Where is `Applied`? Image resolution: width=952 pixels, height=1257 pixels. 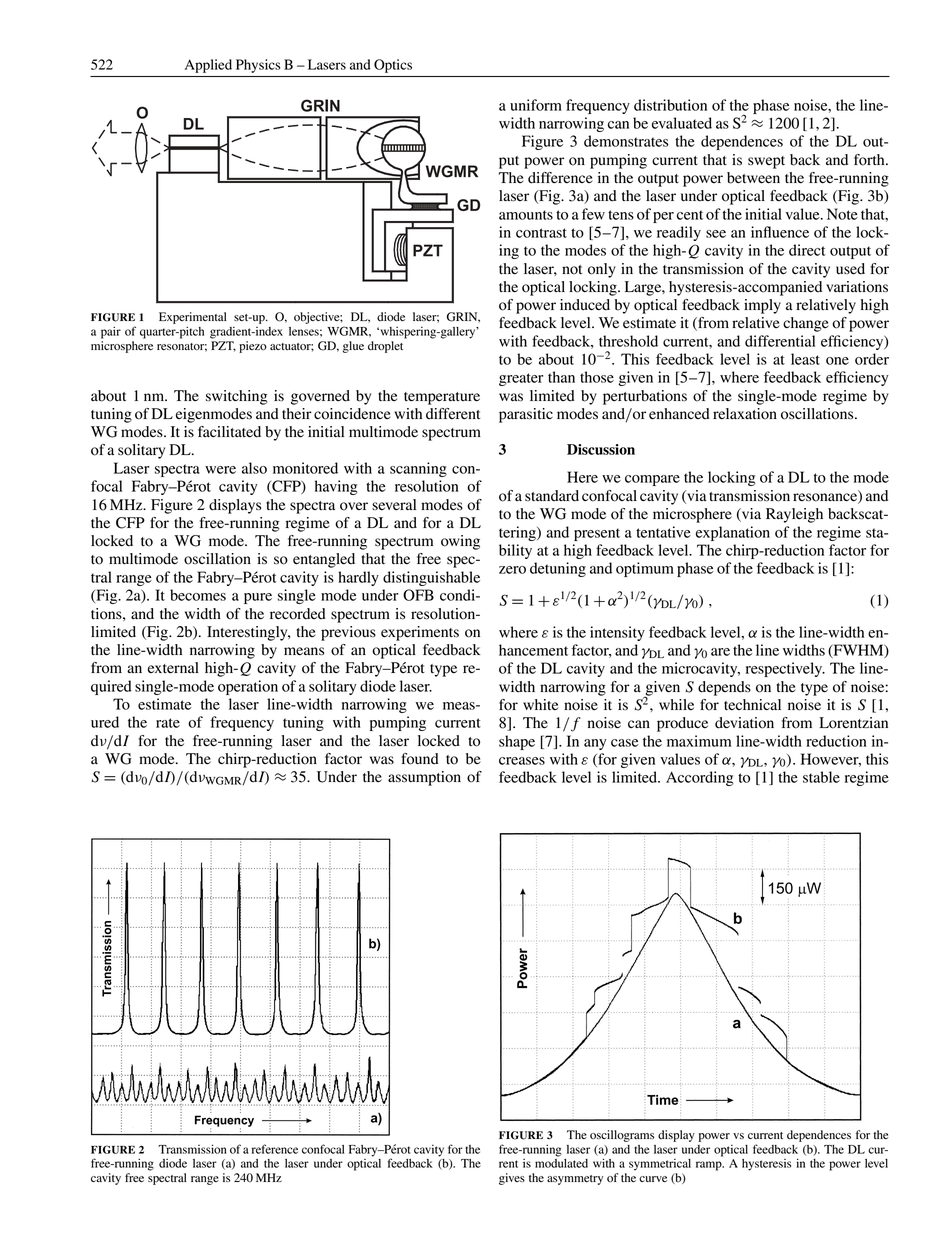 Applied is located at coordinates (208, 66).
